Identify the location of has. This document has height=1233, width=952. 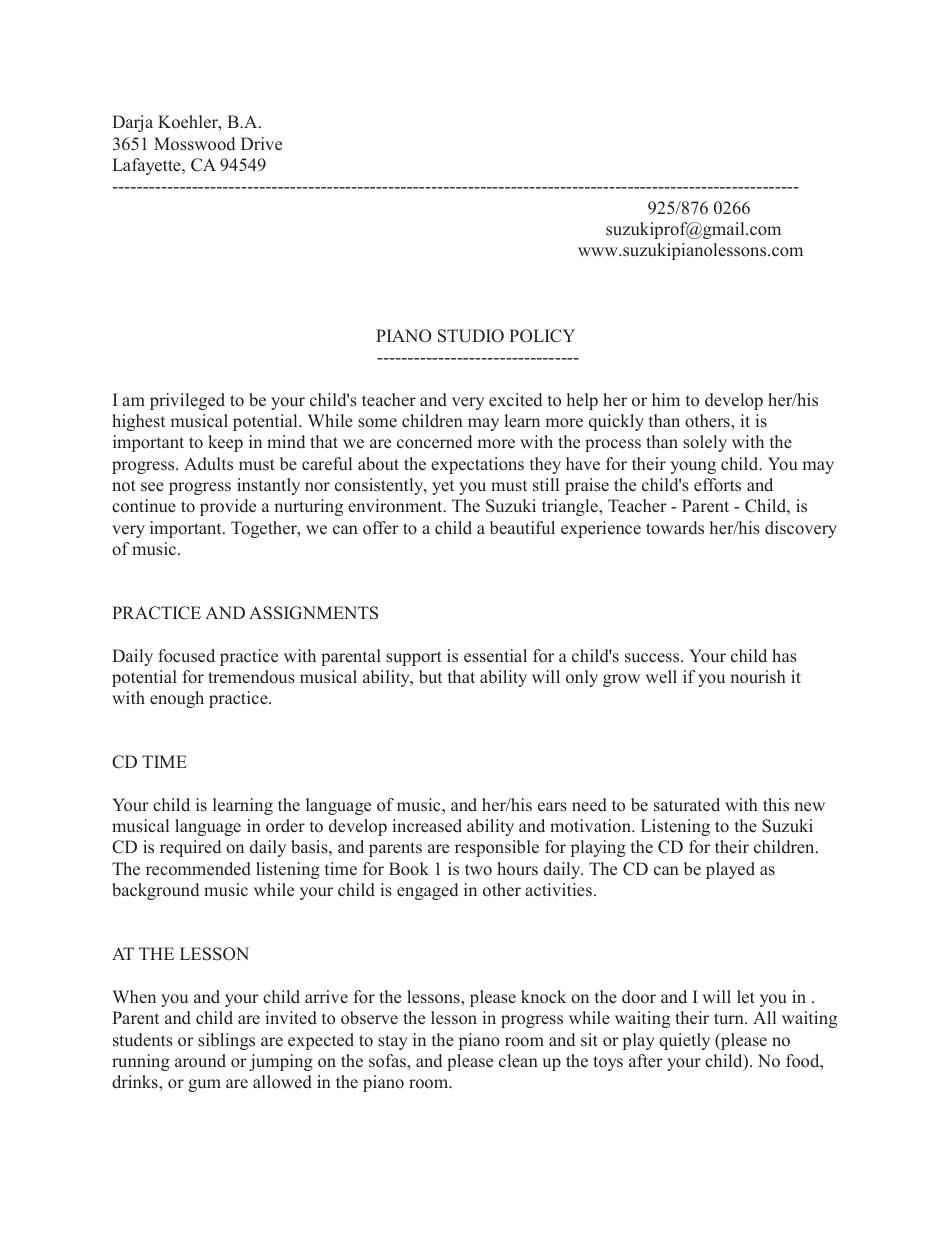
(784, 656).
